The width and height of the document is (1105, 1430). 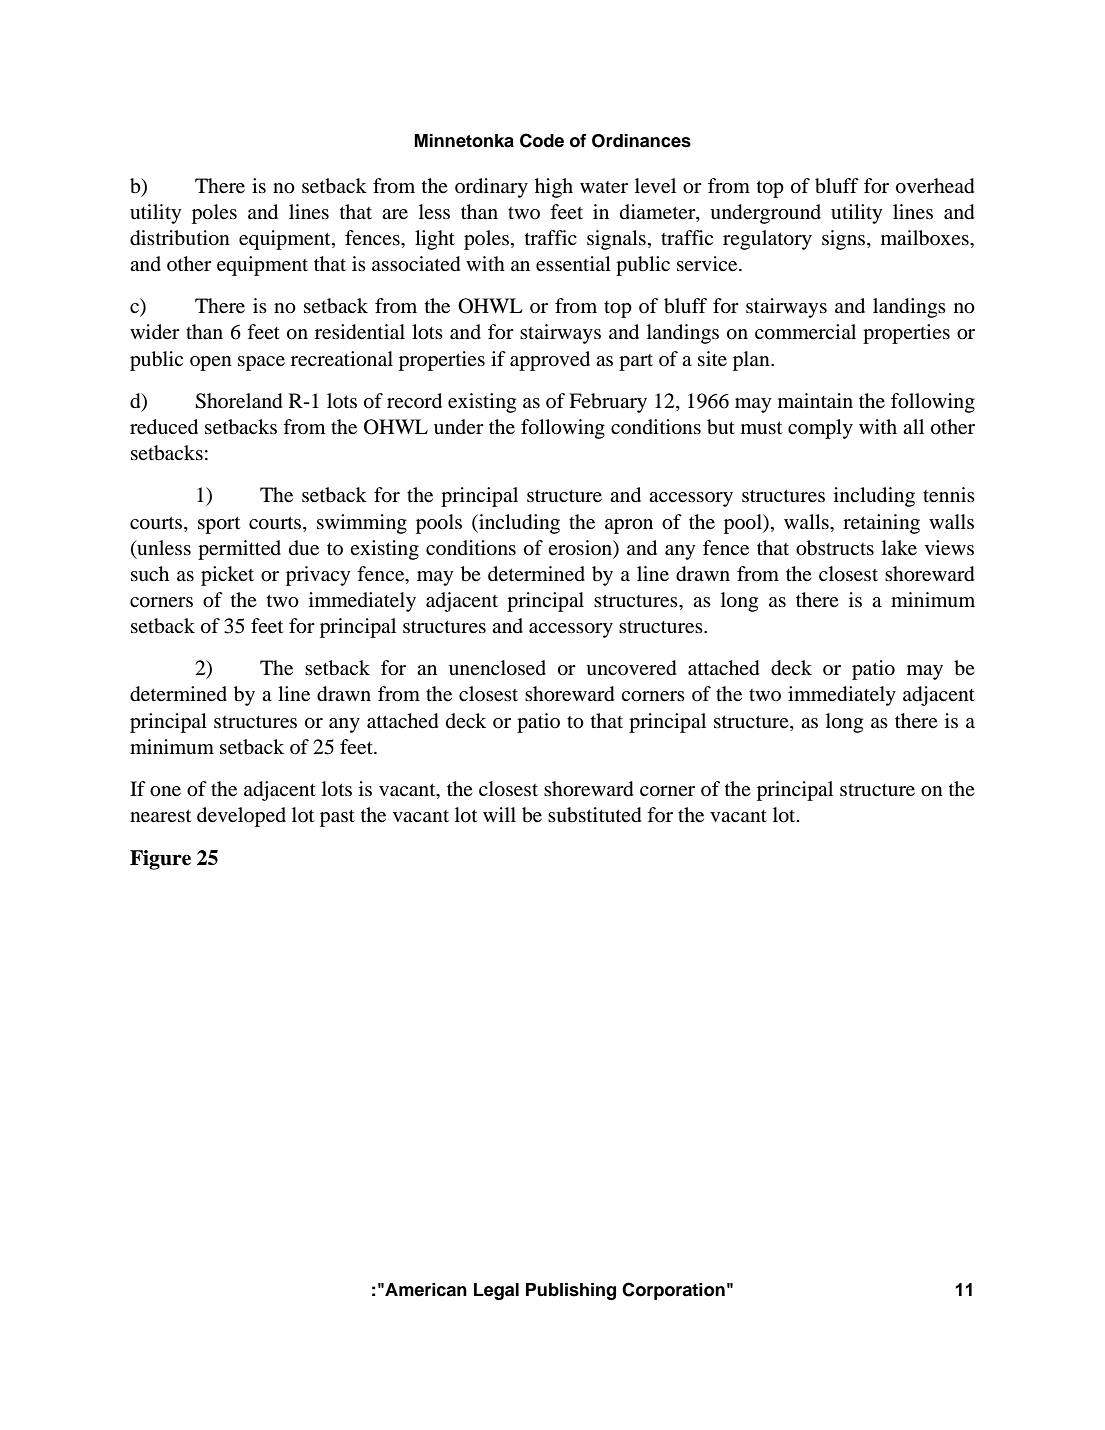 What do you see at coordinates (935, 186) in the document?
I see `overhead` at bounding box center [935, 186].
